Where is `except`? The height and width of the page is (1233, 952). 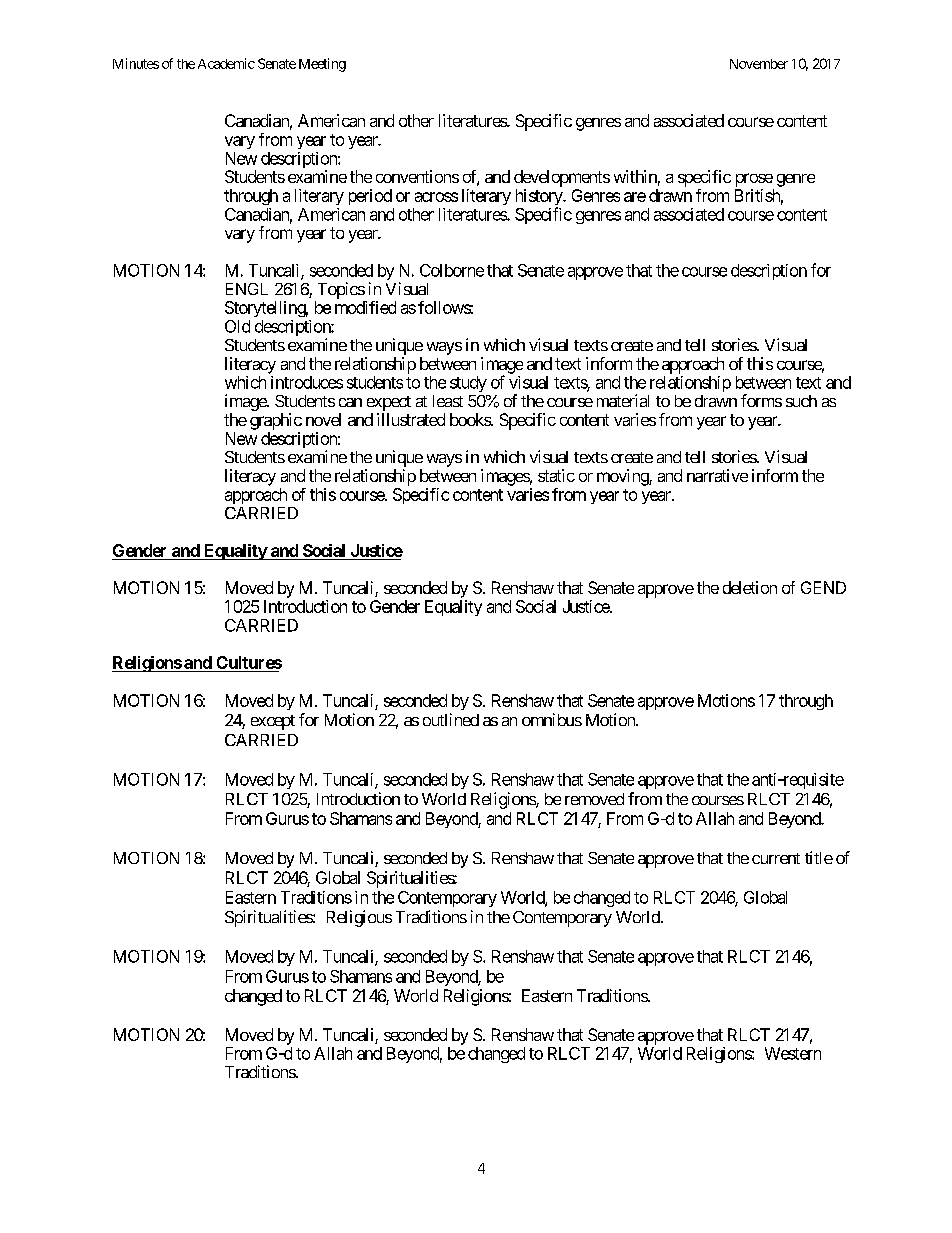 except is located at coordinates (273, 722).
